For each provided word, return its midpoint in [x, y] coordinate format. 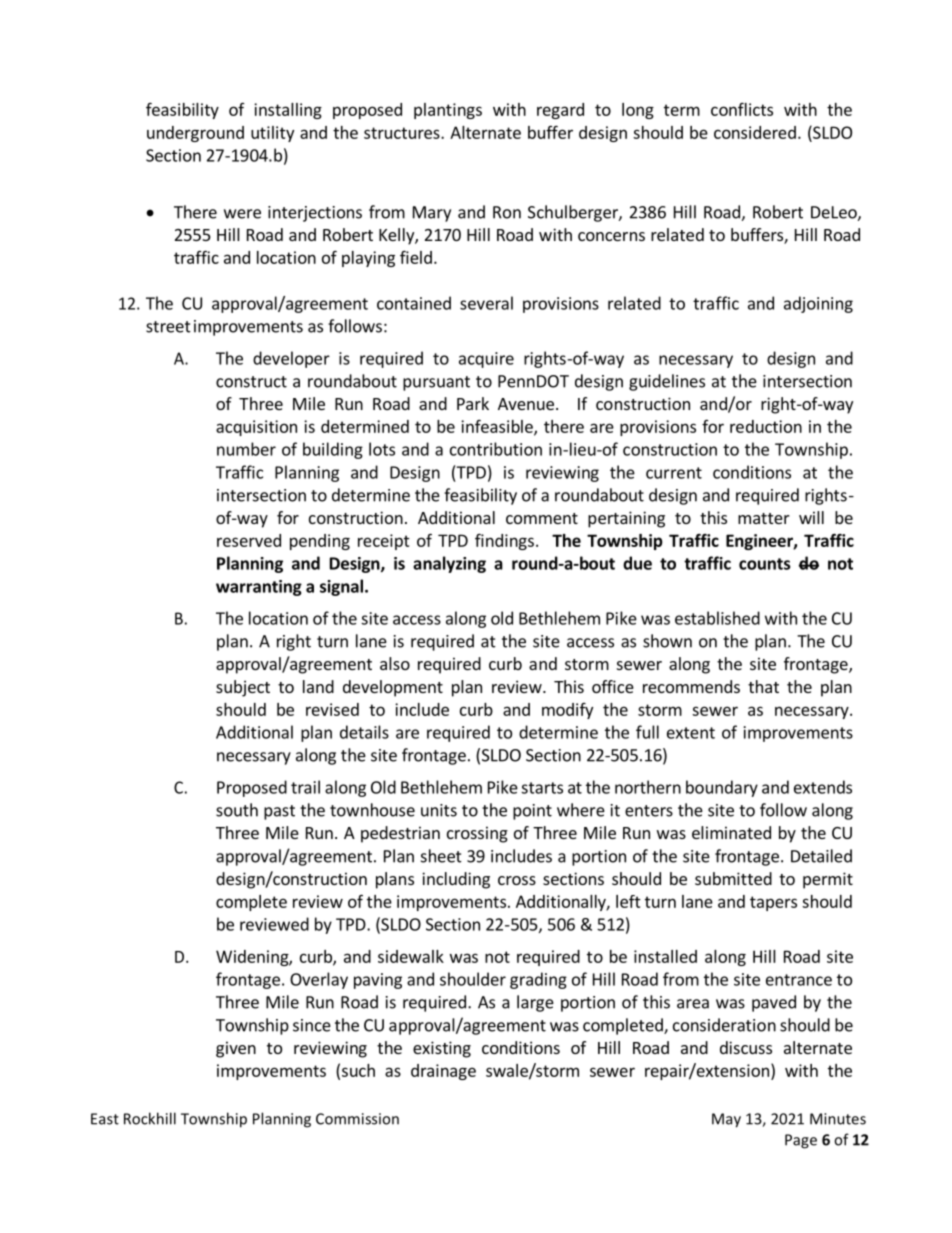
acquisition [256, 428]
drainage [443, 1072]
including [456, 880]
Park [473, 403]
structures [403, 133]
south [237, 810]
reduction [766, 426]
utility [272, 134]
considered [755, 132]
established [717, 618]
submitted [733, 878]
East [105, 1119]
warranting [259, 588]
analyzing [449, 564]
